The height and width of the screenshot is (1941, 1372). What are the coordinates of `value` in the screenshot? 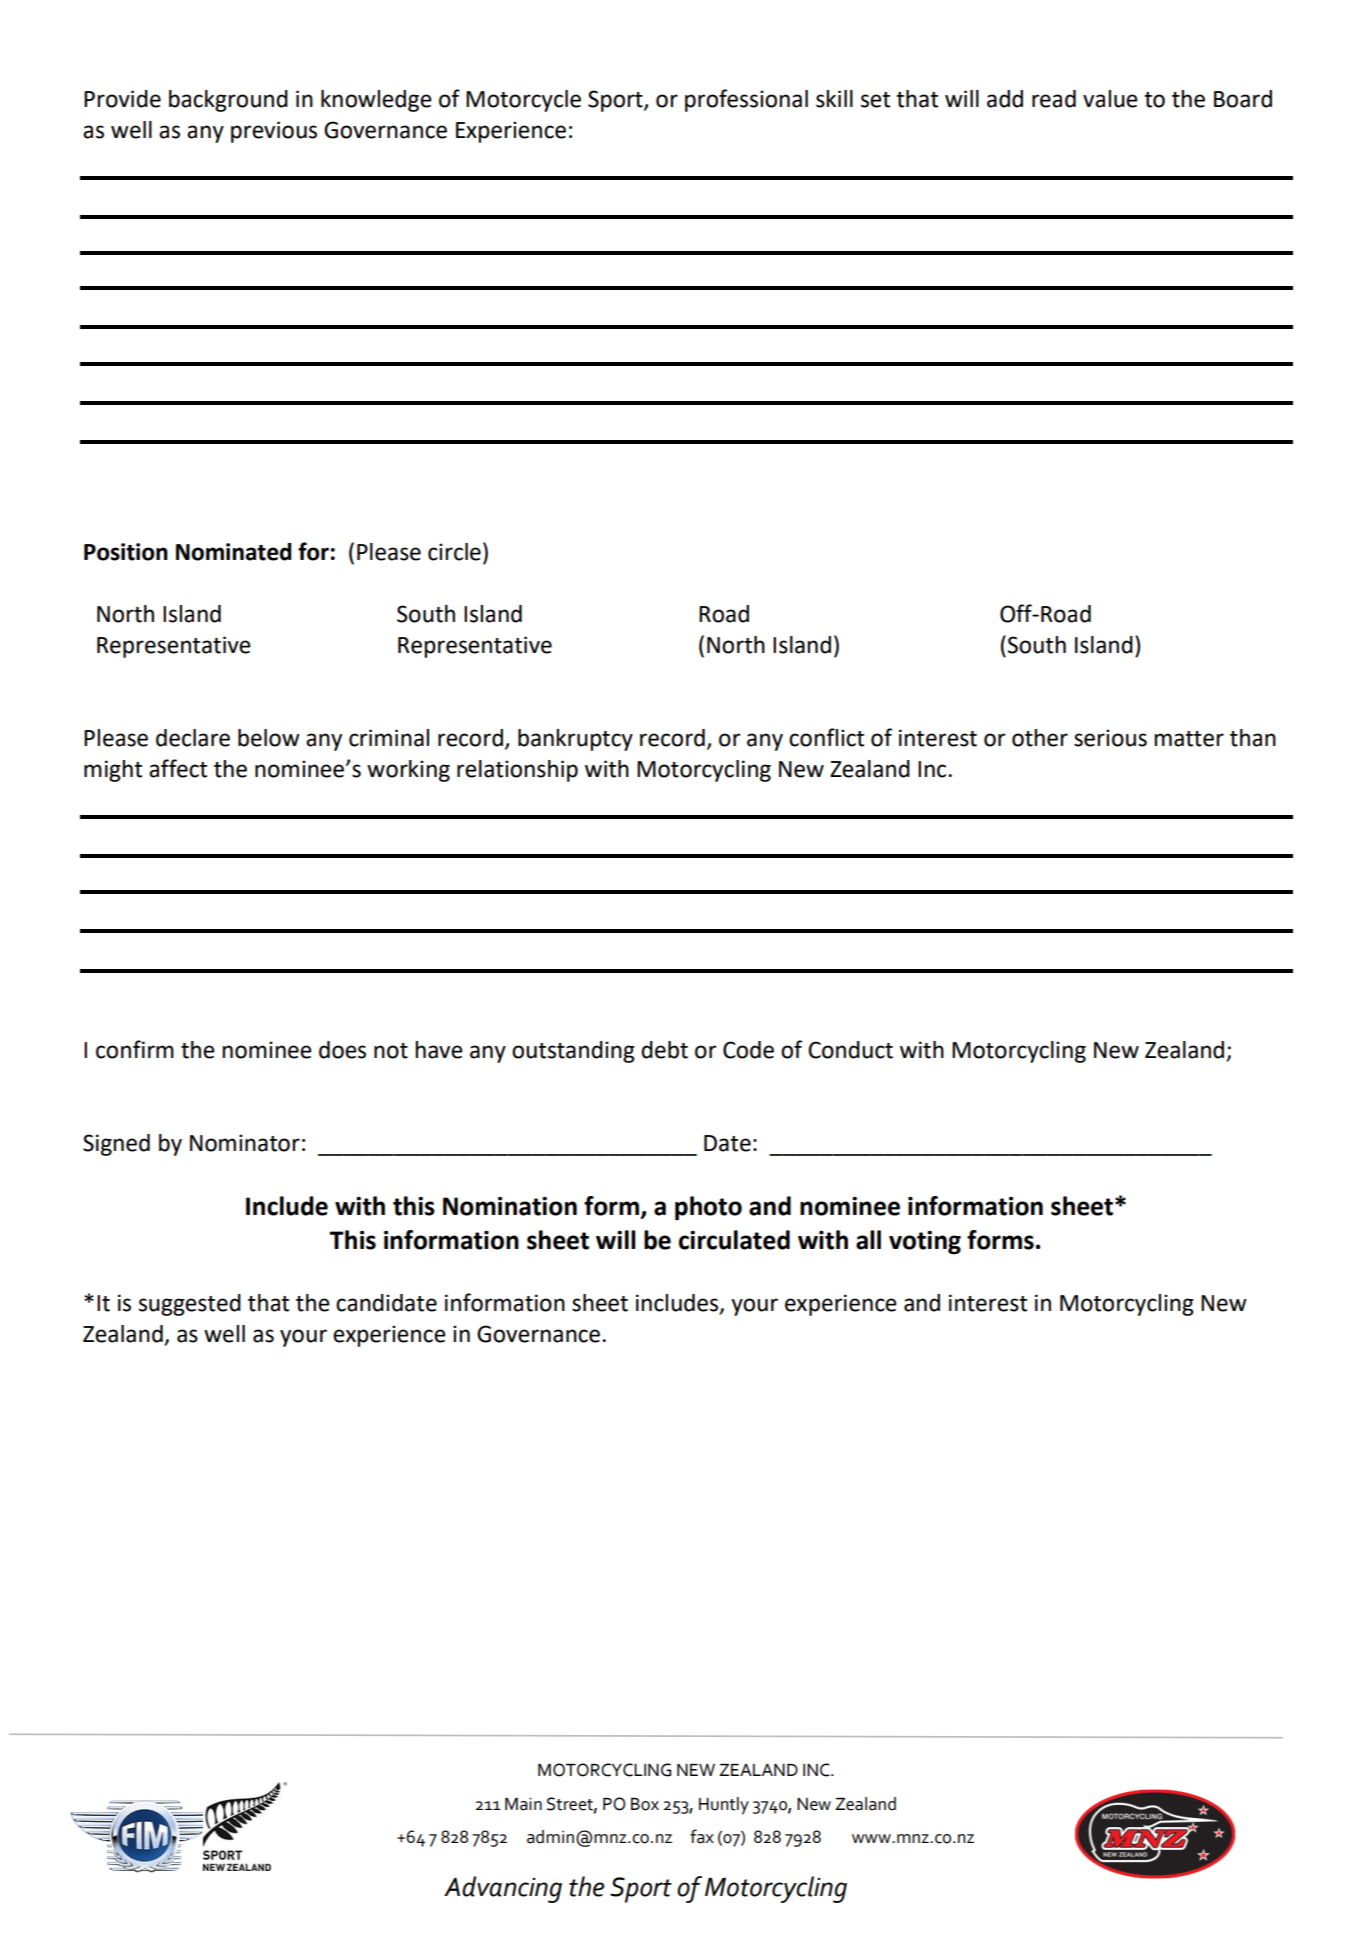 It's located at (1110, 99).
